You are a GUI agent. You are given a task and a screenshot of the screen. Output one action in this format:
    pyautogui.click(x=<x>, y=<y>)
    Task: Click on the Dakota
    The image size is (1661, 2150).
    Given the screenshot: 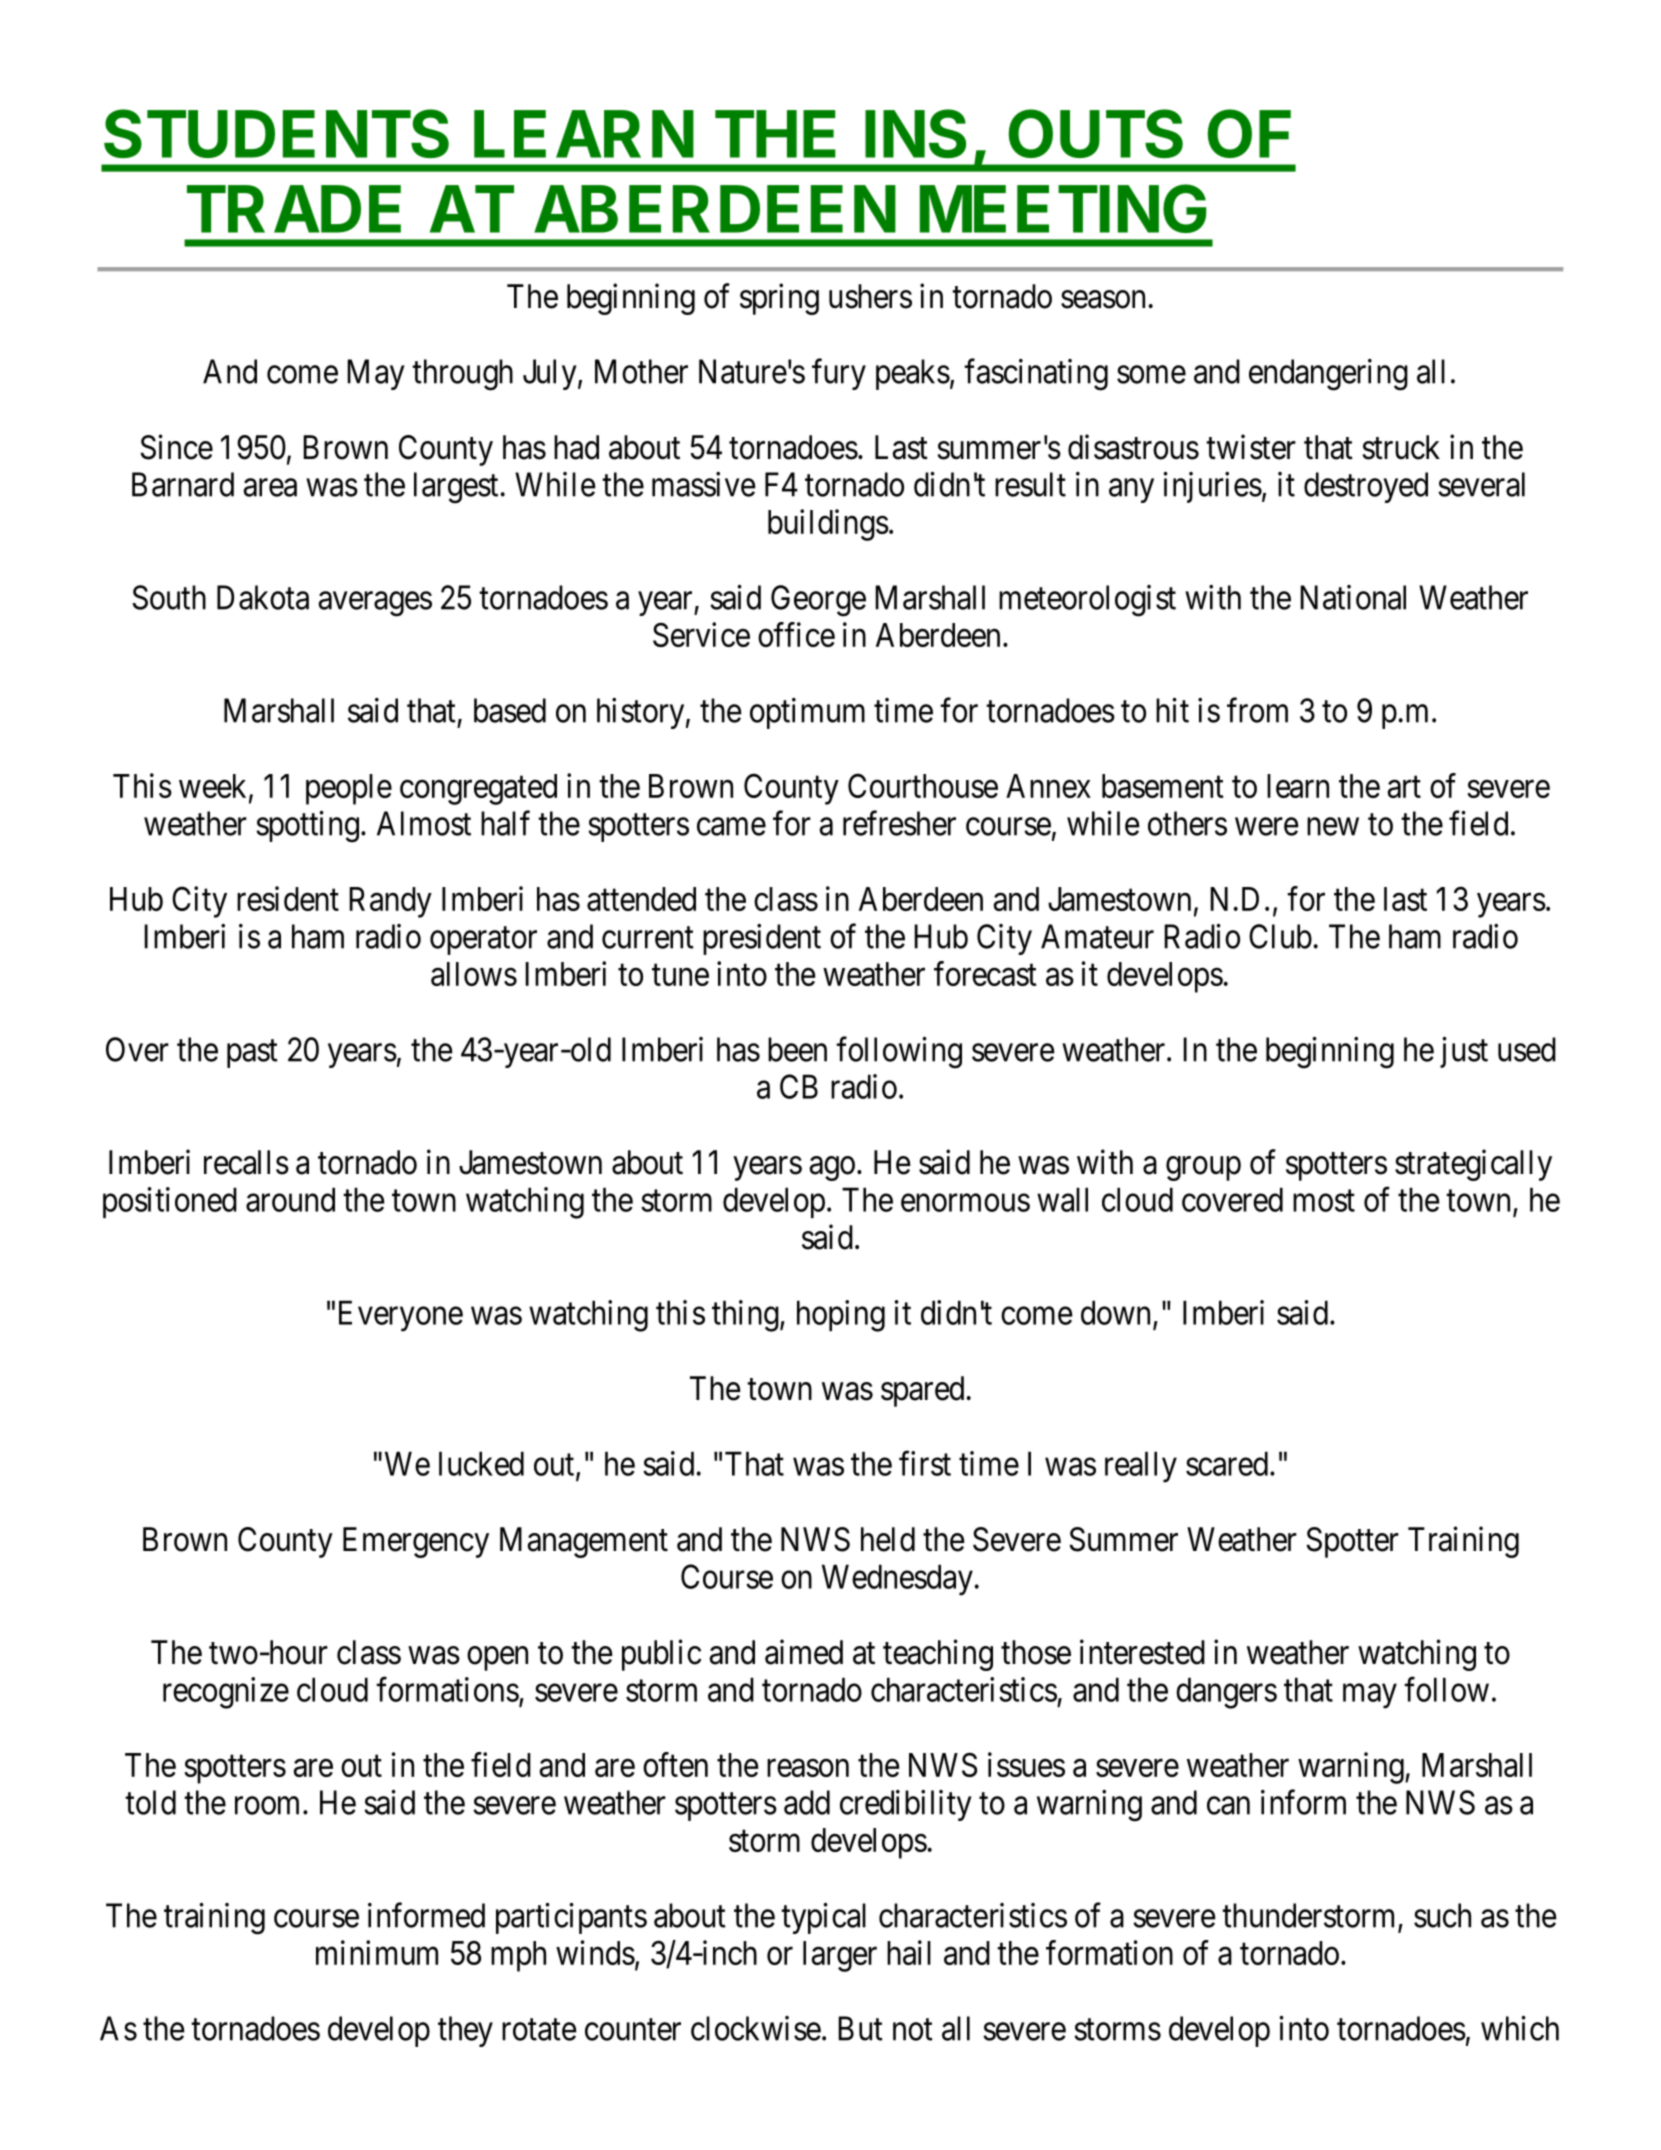 What is the action you would take?
    pyautogui.click(x=263, y=597)
